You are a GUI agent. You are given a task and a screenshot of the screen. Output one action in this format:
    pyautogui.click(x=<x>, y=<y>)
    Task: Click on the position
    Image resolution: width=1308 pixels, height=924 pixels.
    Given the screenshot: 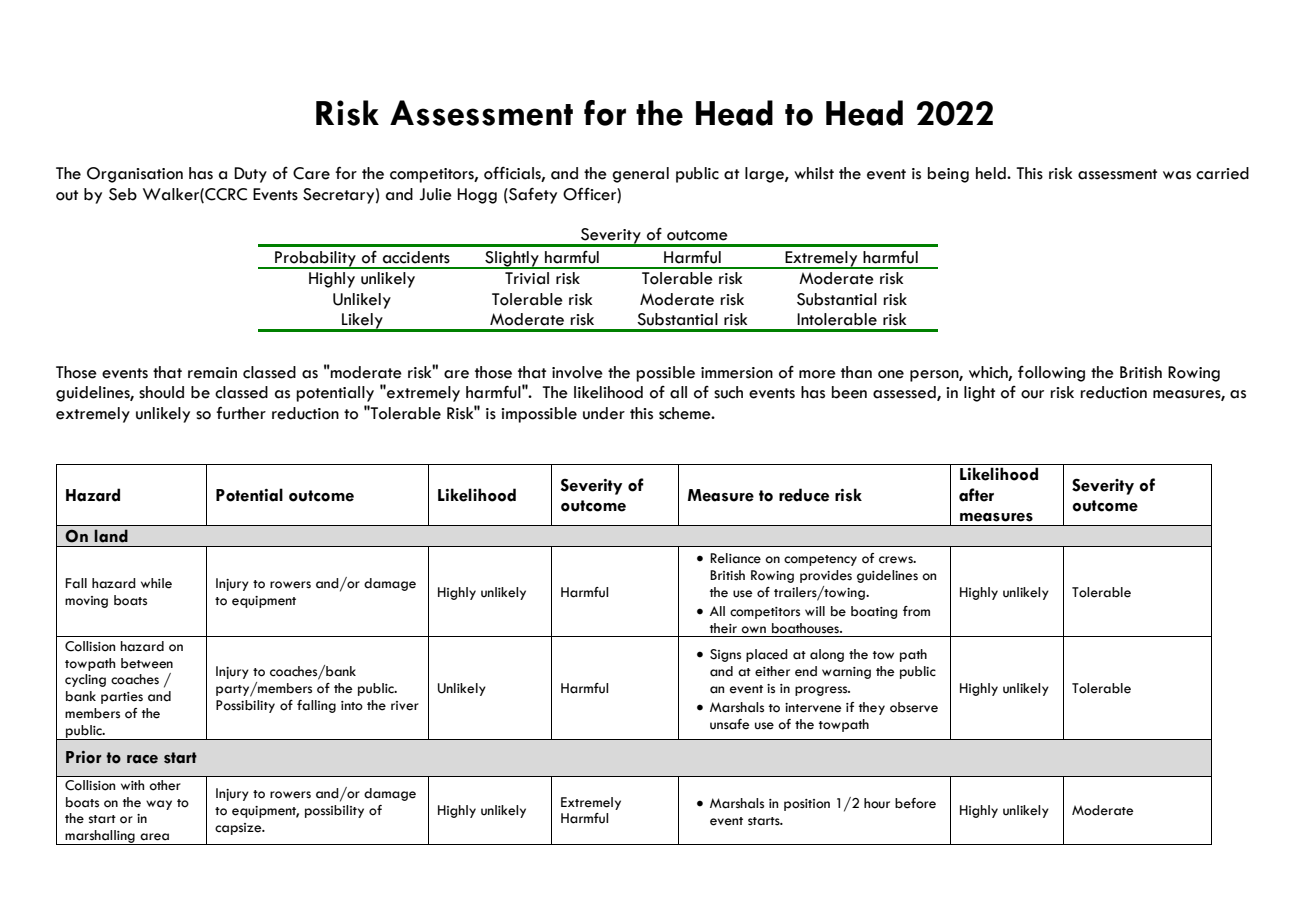 What is the action you would take?
    pyautogui.click(x=807, y=805)
